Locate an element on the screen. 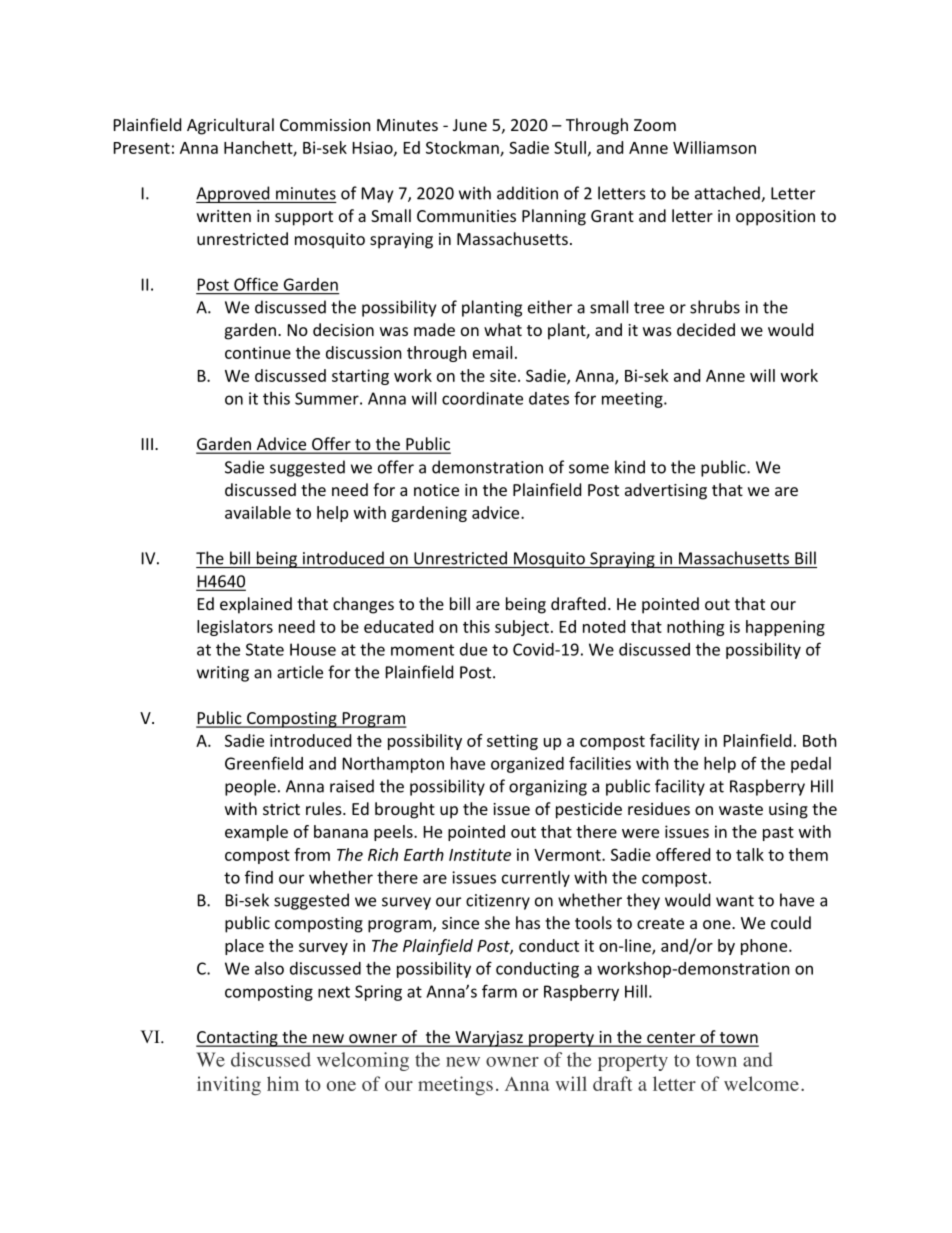 The width and height of the screenshot is (952, 1233). Greenfield is located at coordinates (264, 763).
